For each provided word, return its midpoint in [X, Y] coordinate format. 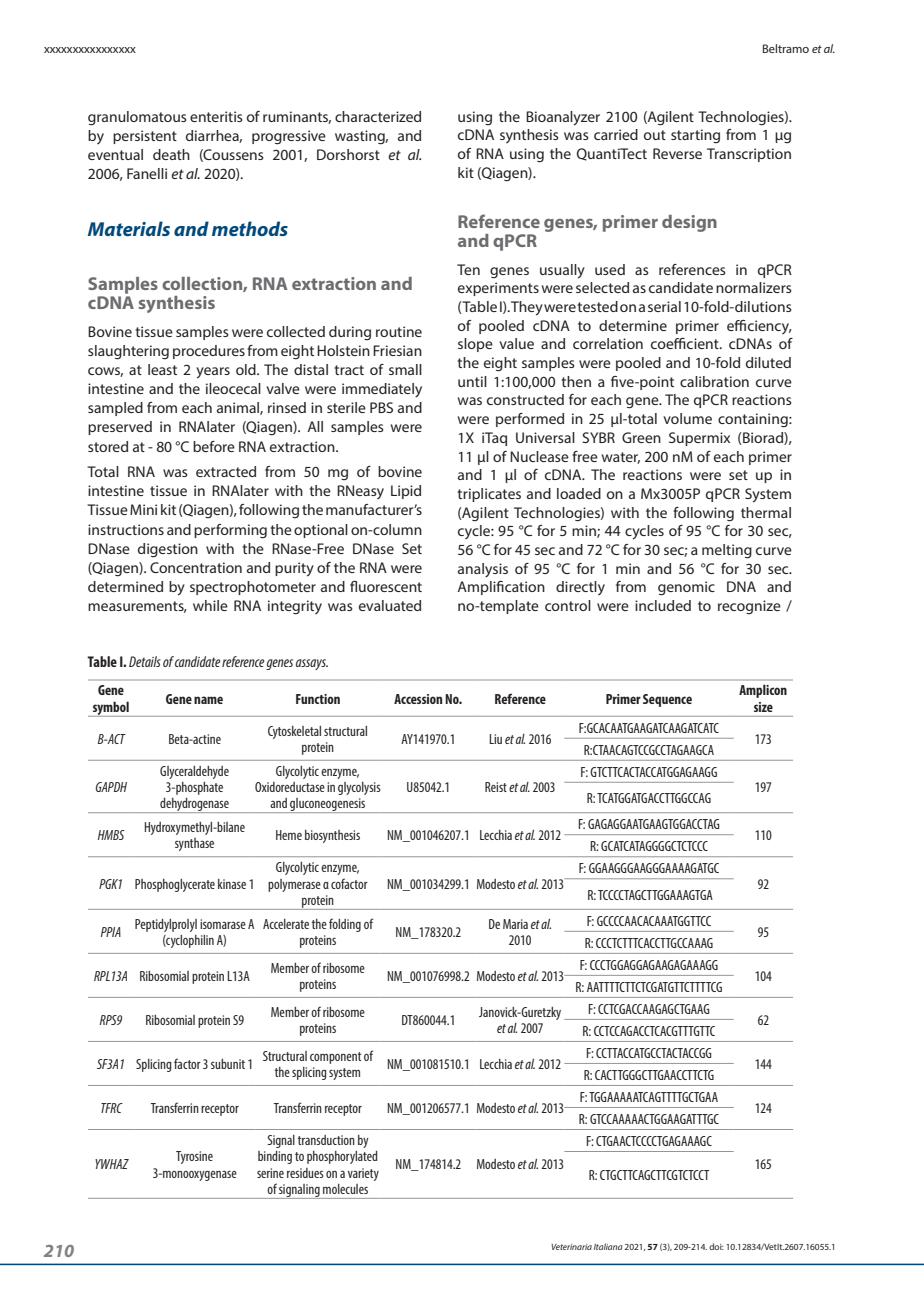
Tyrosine [194, 1157]
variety [363, 1174]
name [208, 700]
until [472, 381]
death [171, 154]
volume [687, 418]
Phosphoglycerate [175, 885]
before [214, 446]
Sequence [667, 700]
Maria [515, 924]
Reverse [677, 153]
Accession [418, 699]
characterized [378, 116]
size [763, 707]
